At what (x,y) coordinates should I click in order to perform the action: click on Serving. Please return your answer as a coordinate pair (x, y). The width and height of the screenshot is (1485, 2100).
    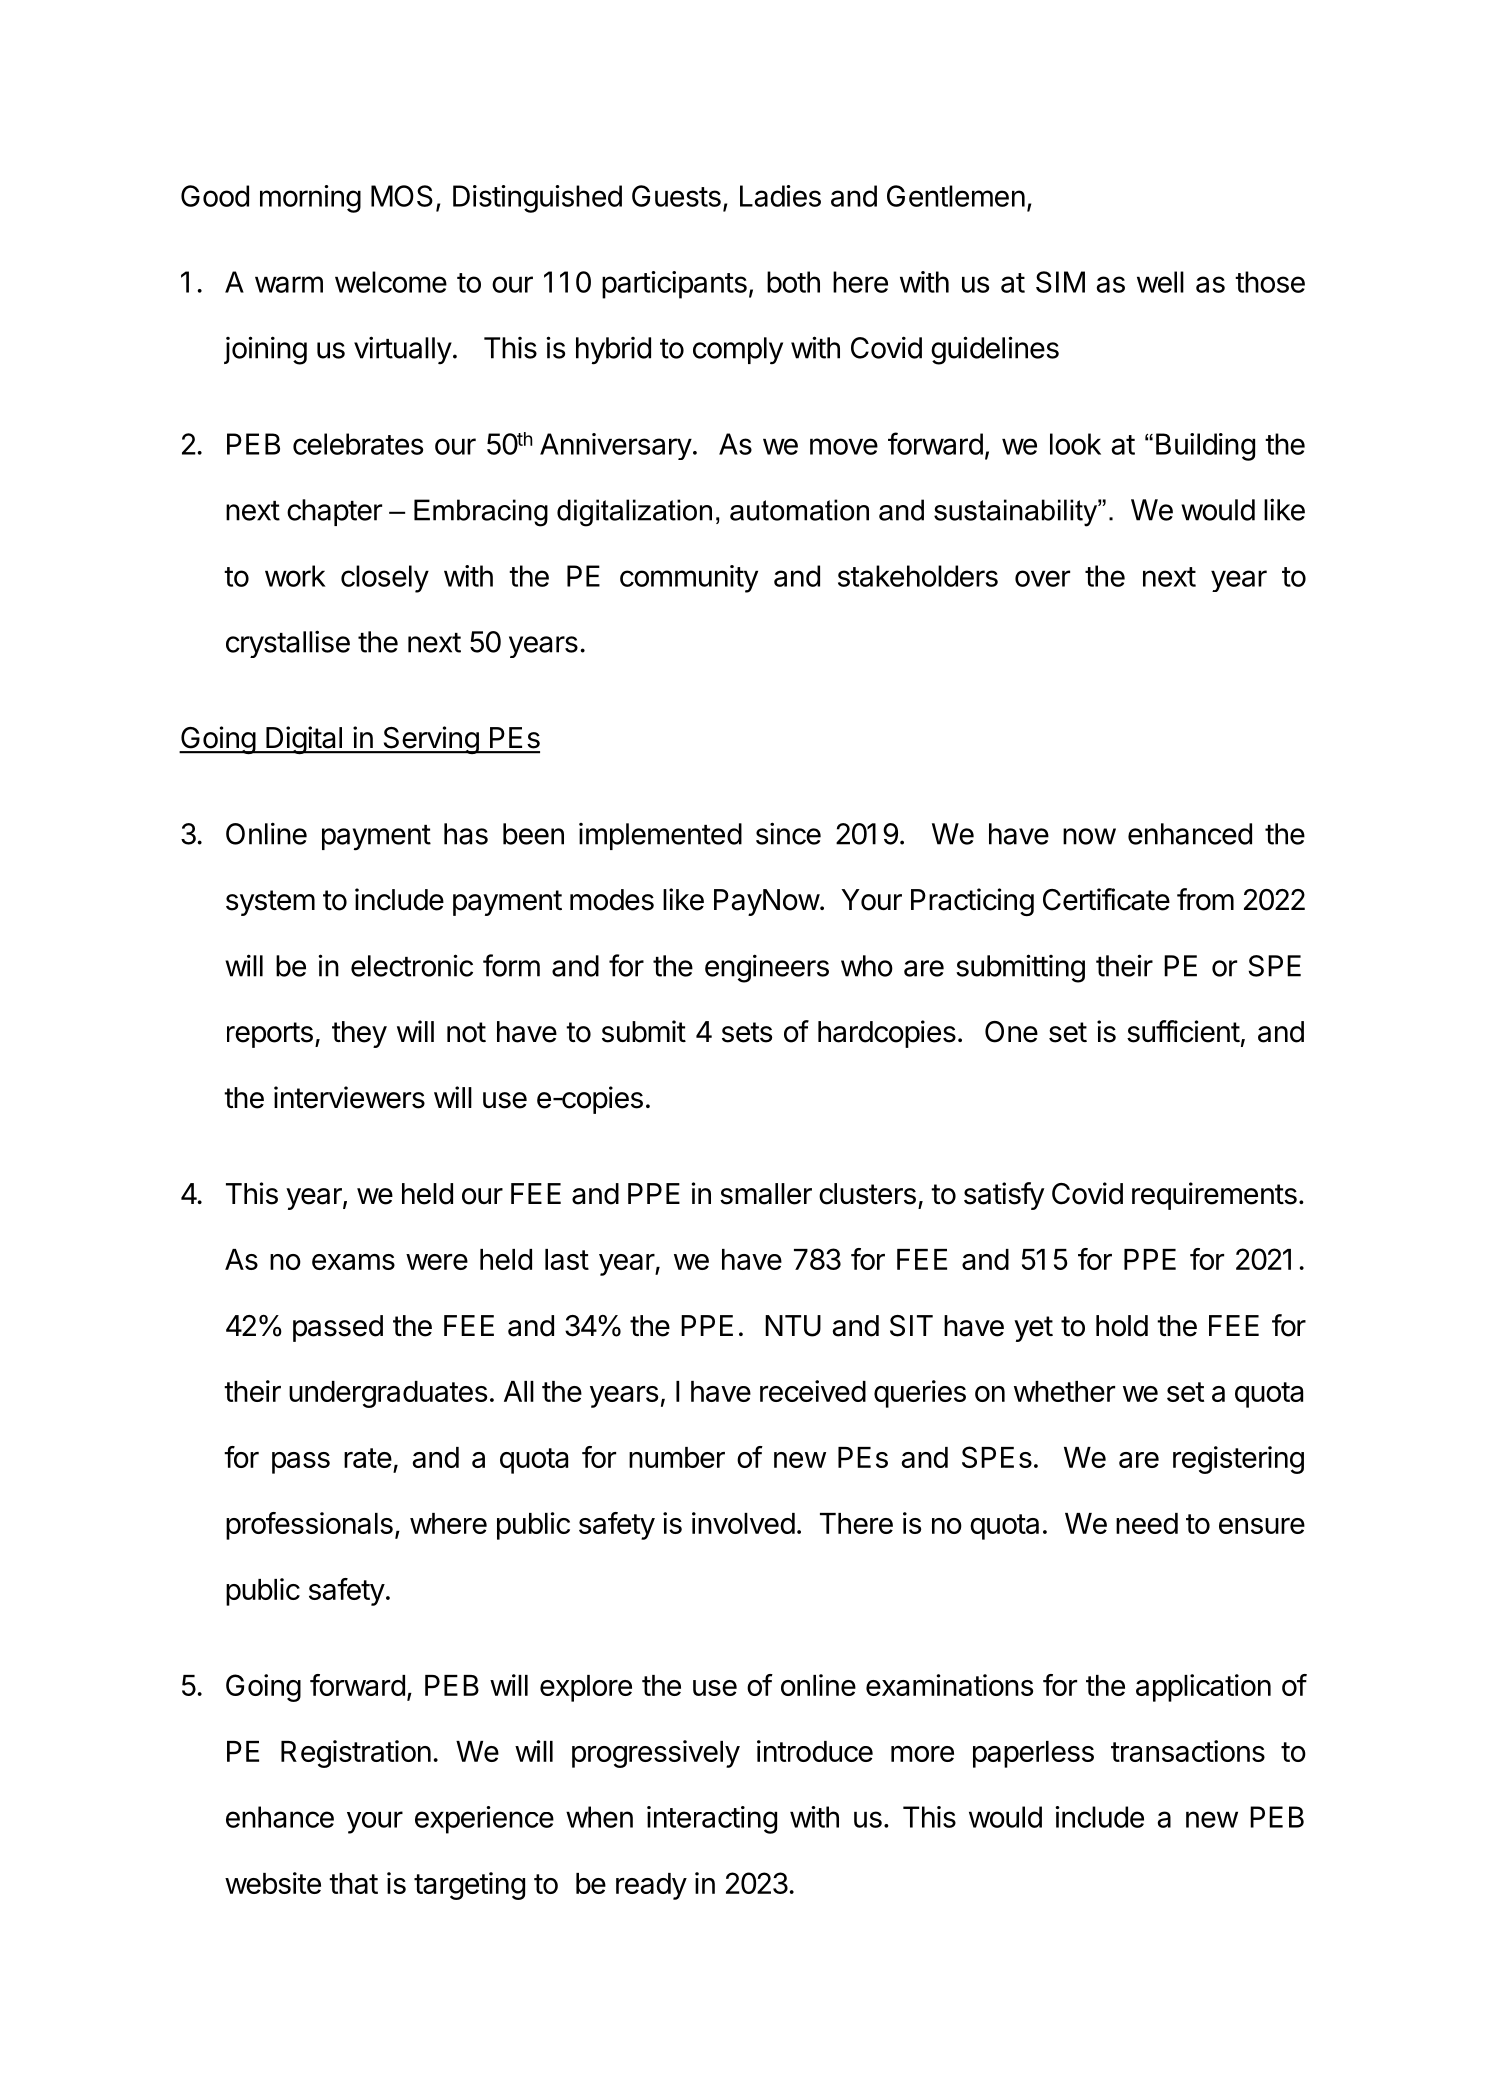
    Looking at the image, I should click on (430, 740).
